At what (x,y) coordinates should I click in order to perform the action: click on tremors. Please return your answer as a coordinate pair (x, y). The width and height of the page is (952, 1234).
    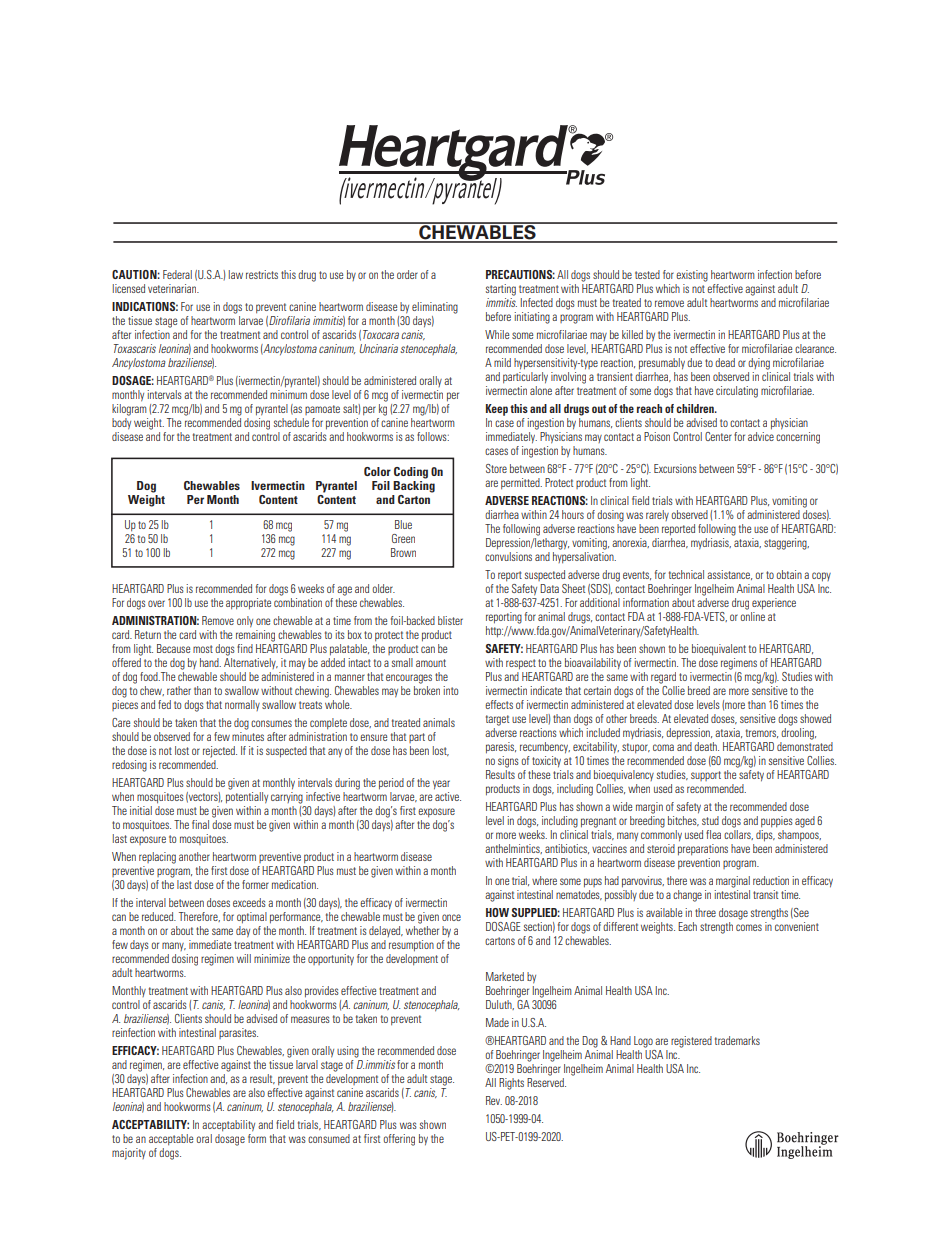
    Looking at the image, I should click on (762, 733).
